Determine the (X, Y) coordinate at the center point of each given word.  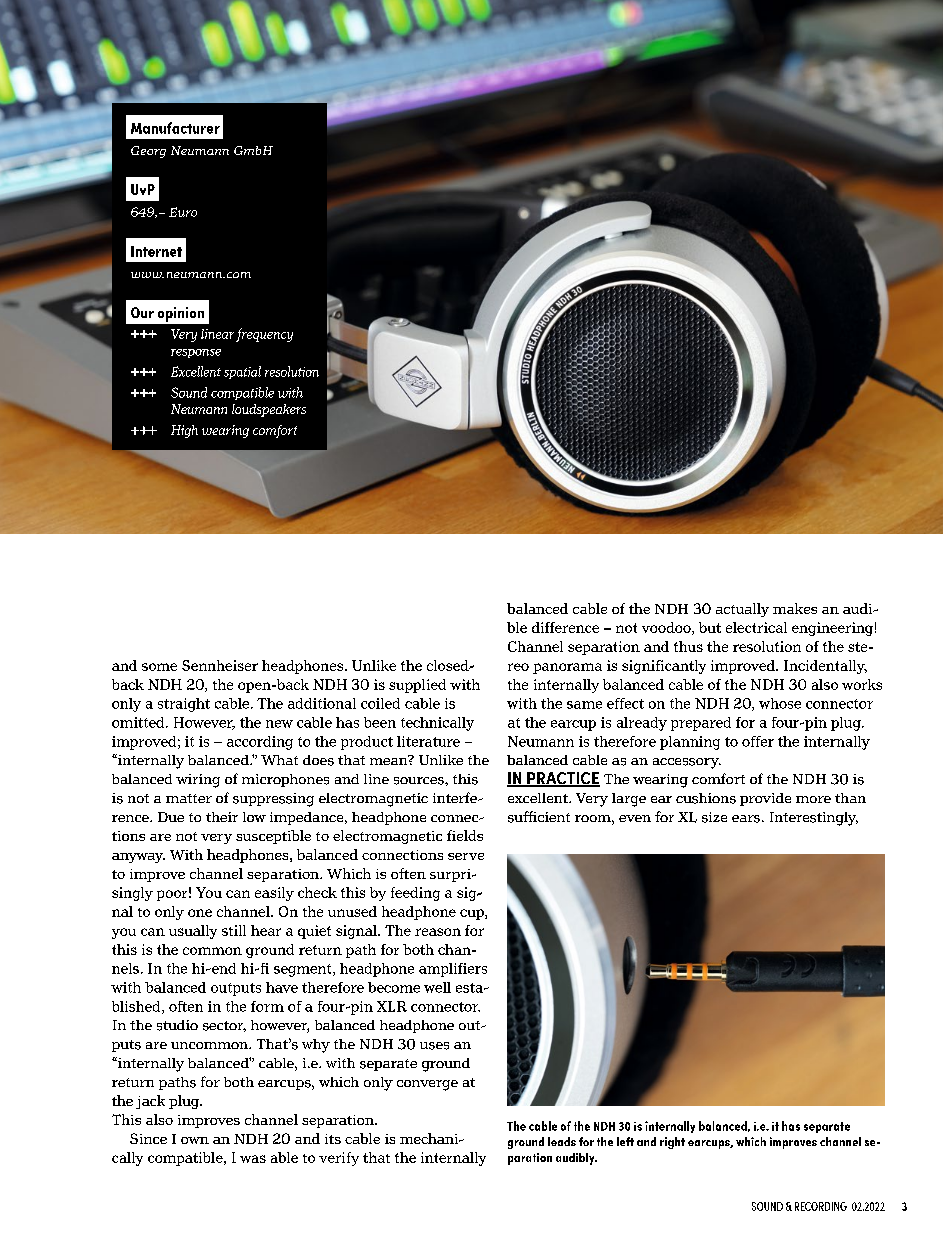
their (222, 817)
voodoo (667, 628)
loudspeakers (269, 410)
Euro (183, 212)
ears (746, 819)
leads (562, 1141)
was (253, 1159)
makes (795, 608)
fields (465, 835)
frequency (264, 335)
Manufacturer (175, 128)
